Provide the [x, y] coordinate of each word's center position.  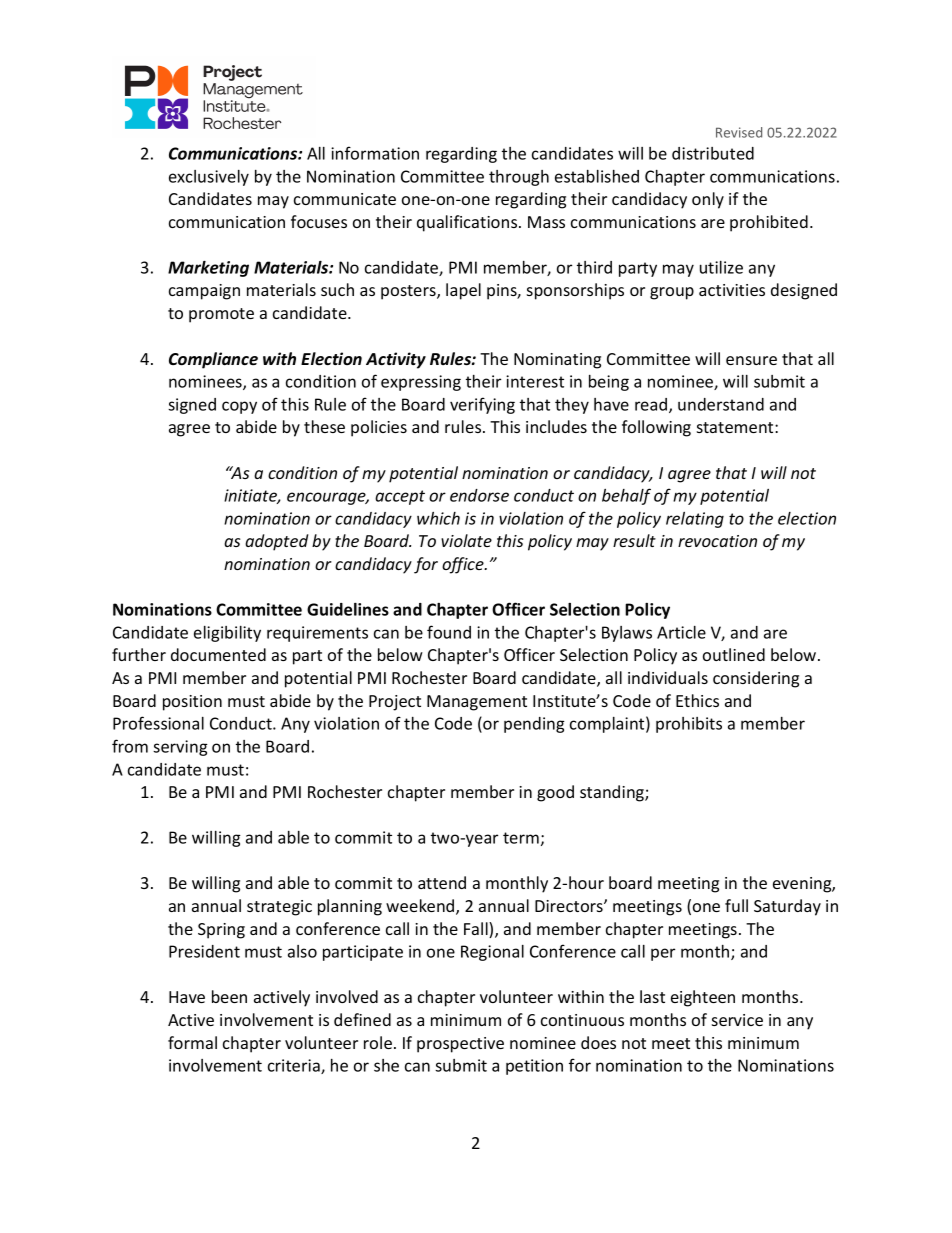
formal [192, 1042]
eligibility [227, 634]
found [449, 632]
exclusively [209, 178]
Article [681, 632]
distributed [713, 153]
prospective [460, 1045]
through [519, 178]
